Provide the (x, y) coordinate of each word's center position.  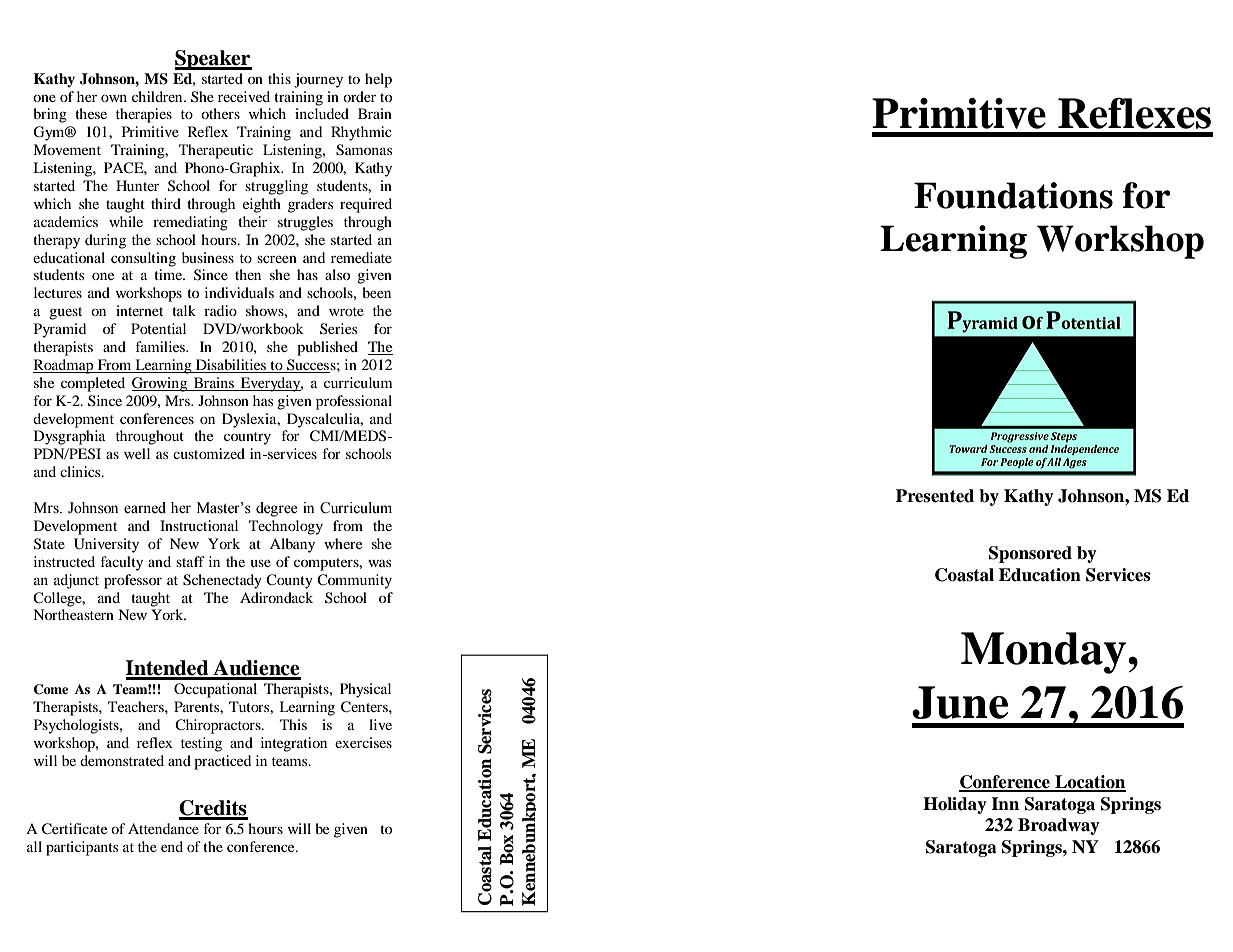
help (378, 80)
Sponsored (1030, 554)
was (379, 563)
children (158, 96)
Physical (365, 690)
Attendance (163, 828)
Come (51, 689)
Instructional (199, 525)
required (366, 205)
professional (354, 402)
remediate (361, 257)
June (960, 702)
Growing (161, 384)
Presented (935, 496)
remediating (190, 223)
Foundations (1013, 195)
